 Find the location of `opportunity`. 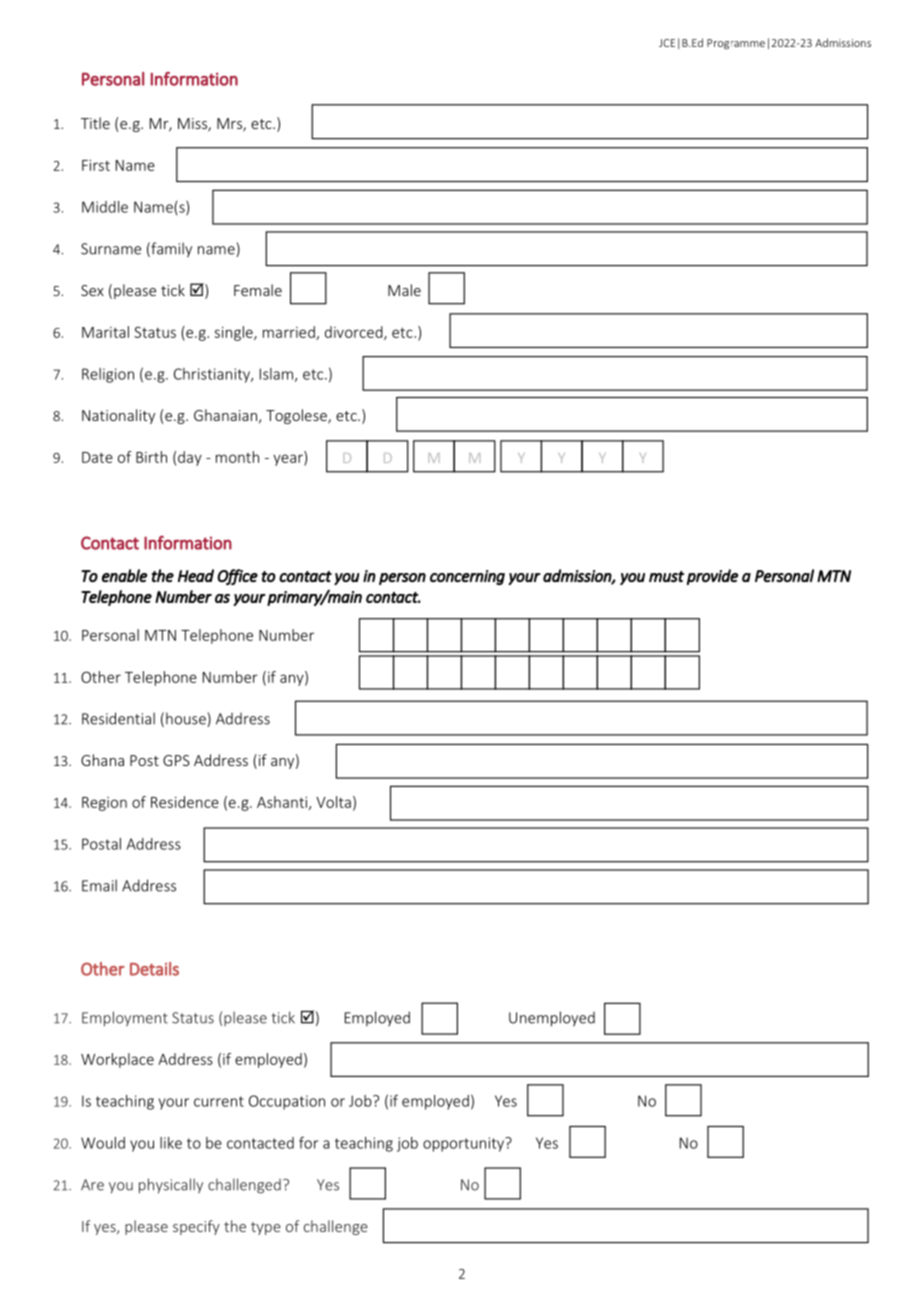

opportunity is located at coordinates (465, 1144).
